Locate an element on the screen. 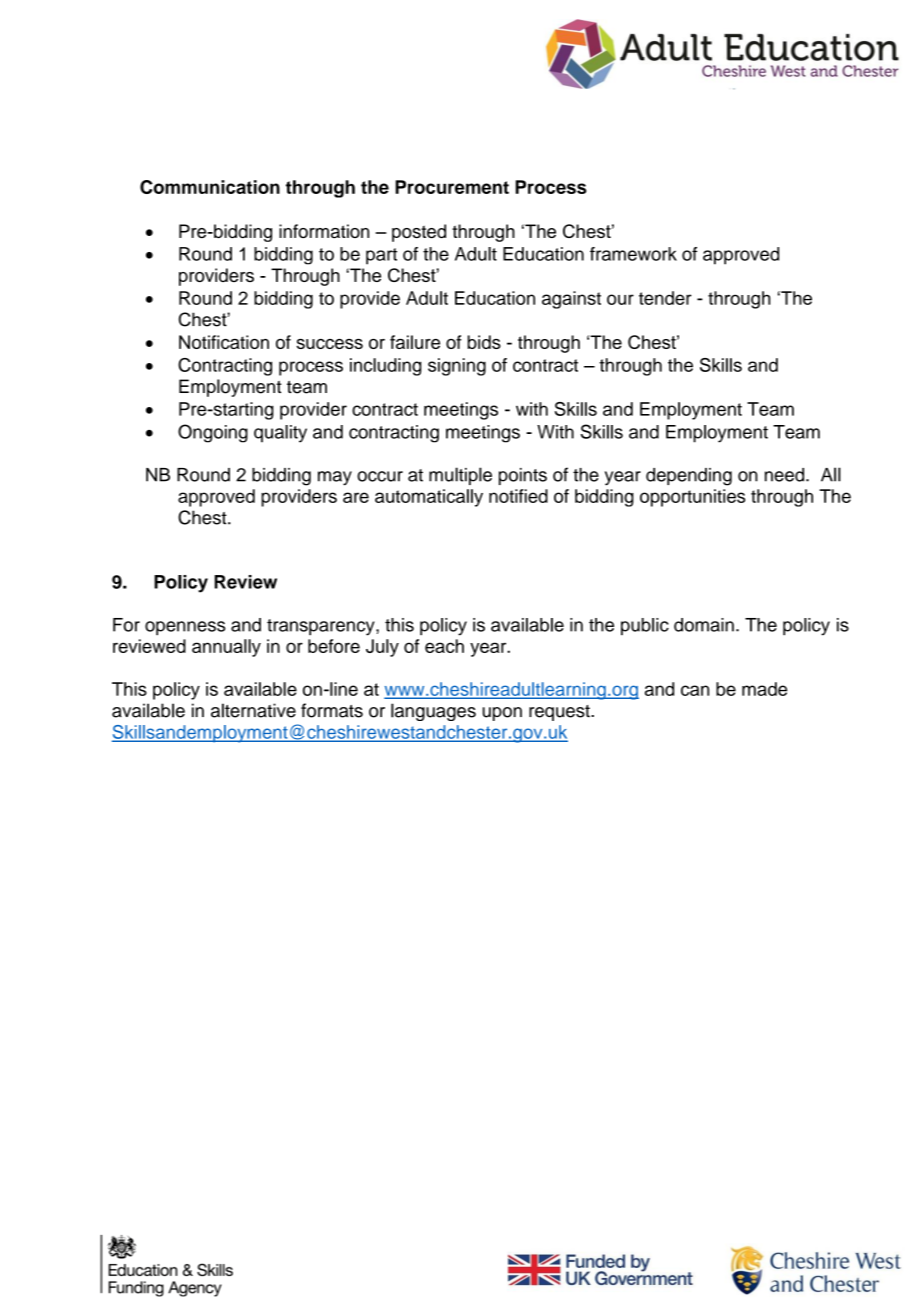  multiple is located at coordinates (460, 476).
